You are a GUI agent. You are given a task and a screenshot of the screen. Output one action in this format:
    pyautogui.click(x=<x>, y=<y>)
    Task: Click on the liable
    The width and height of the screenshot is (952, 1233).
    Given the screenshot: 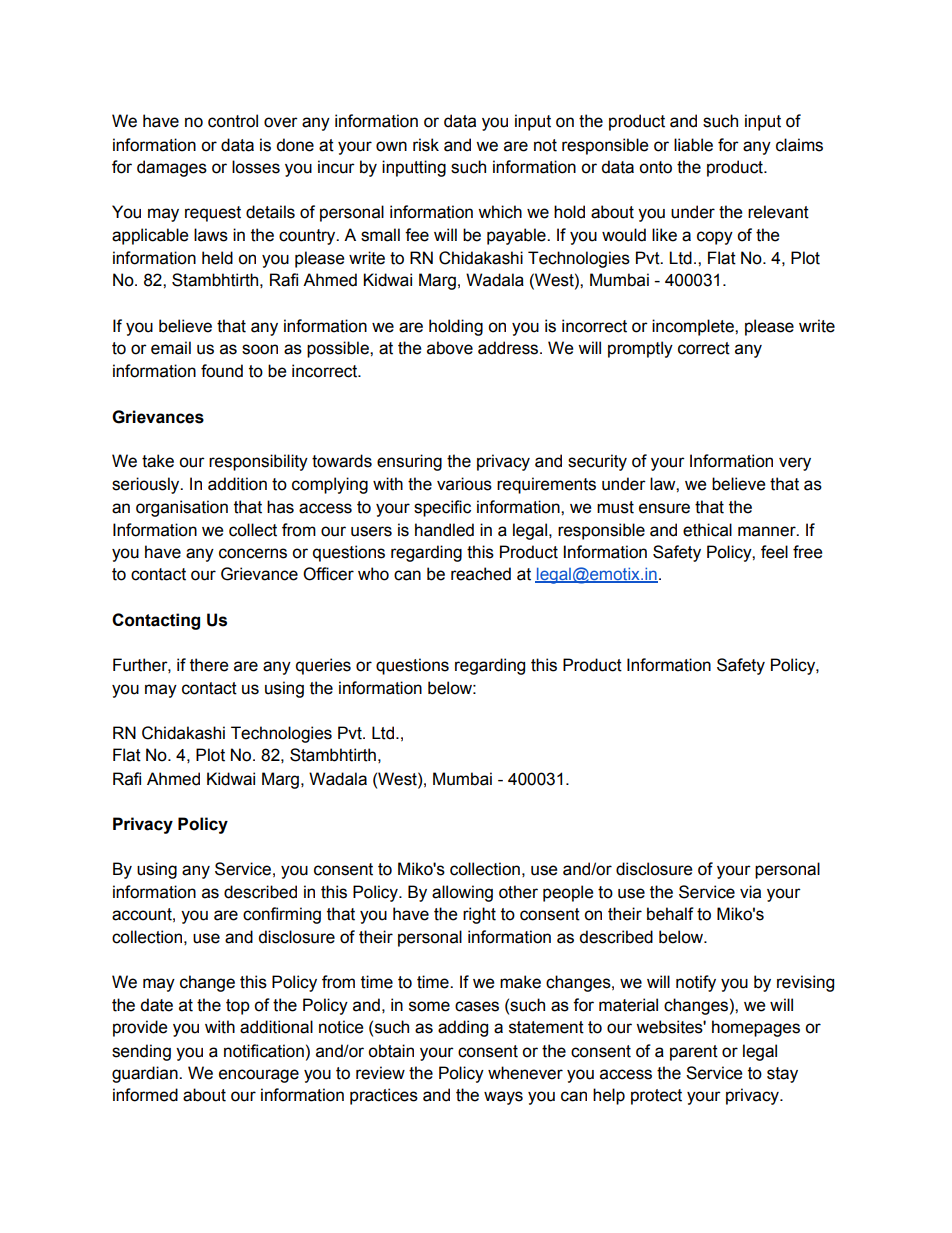 What is the action you would take?
    pyautogui.click(x=693, y=145)
